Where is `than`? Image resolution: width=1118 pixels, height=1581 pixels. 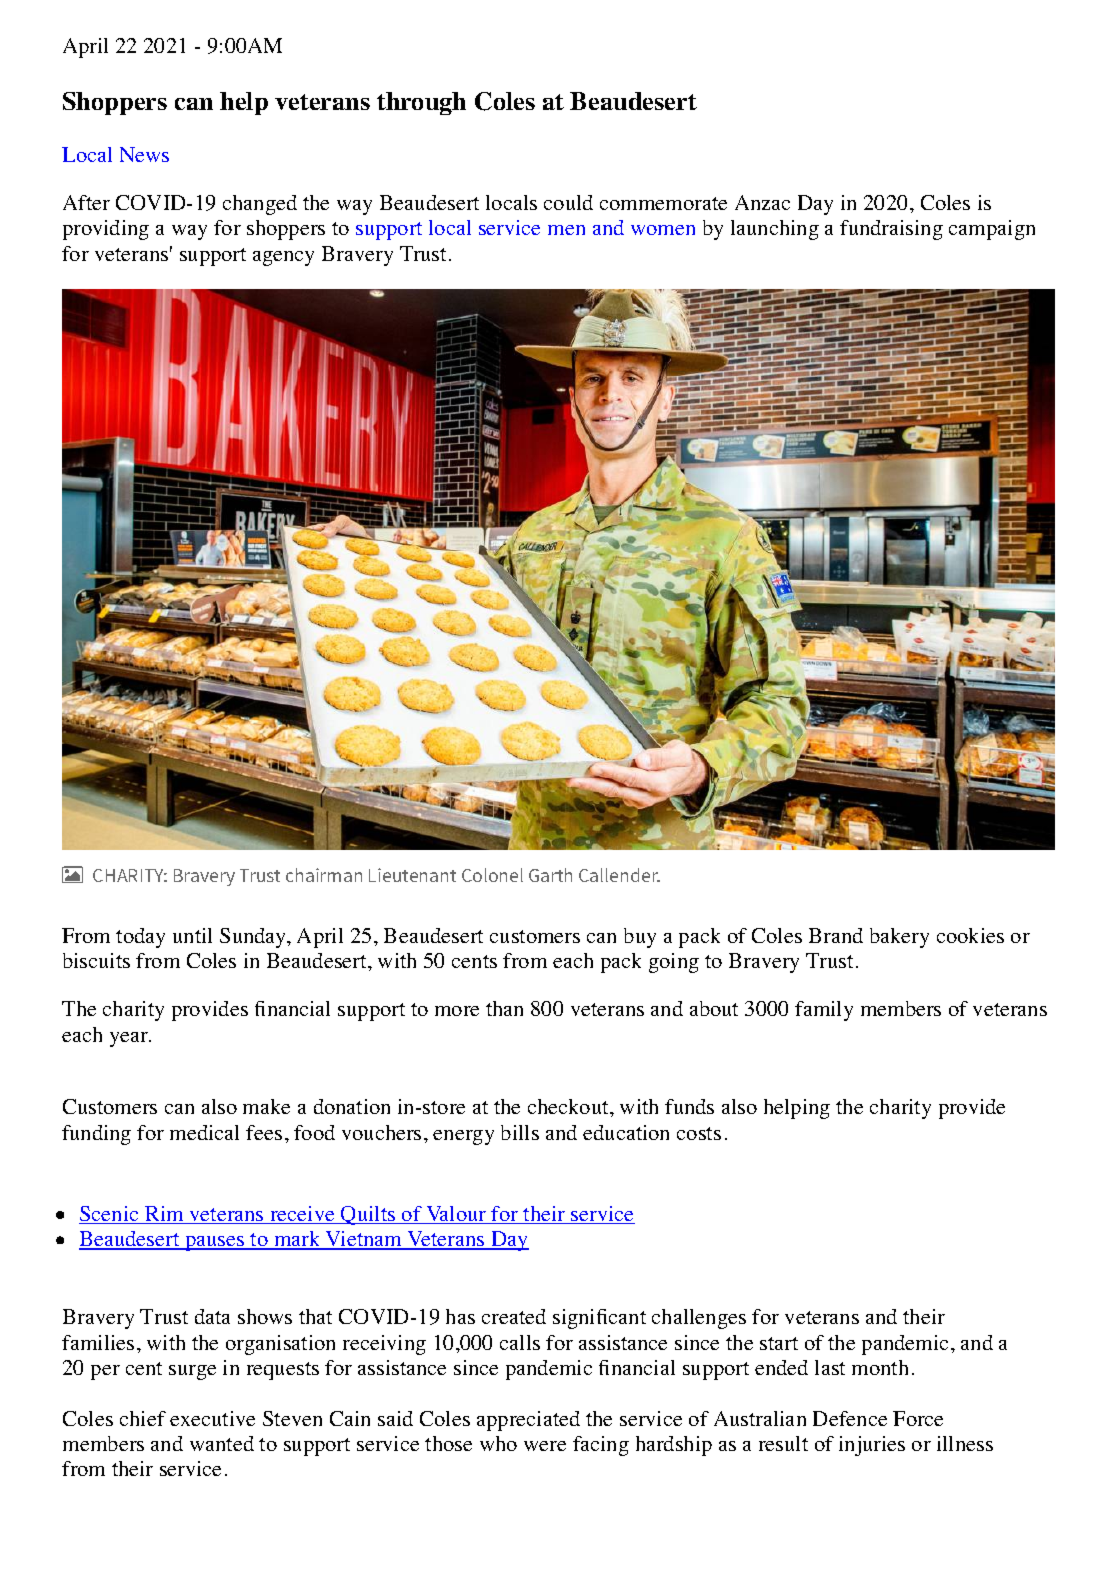
than is located at coordinates (504, 1008).
